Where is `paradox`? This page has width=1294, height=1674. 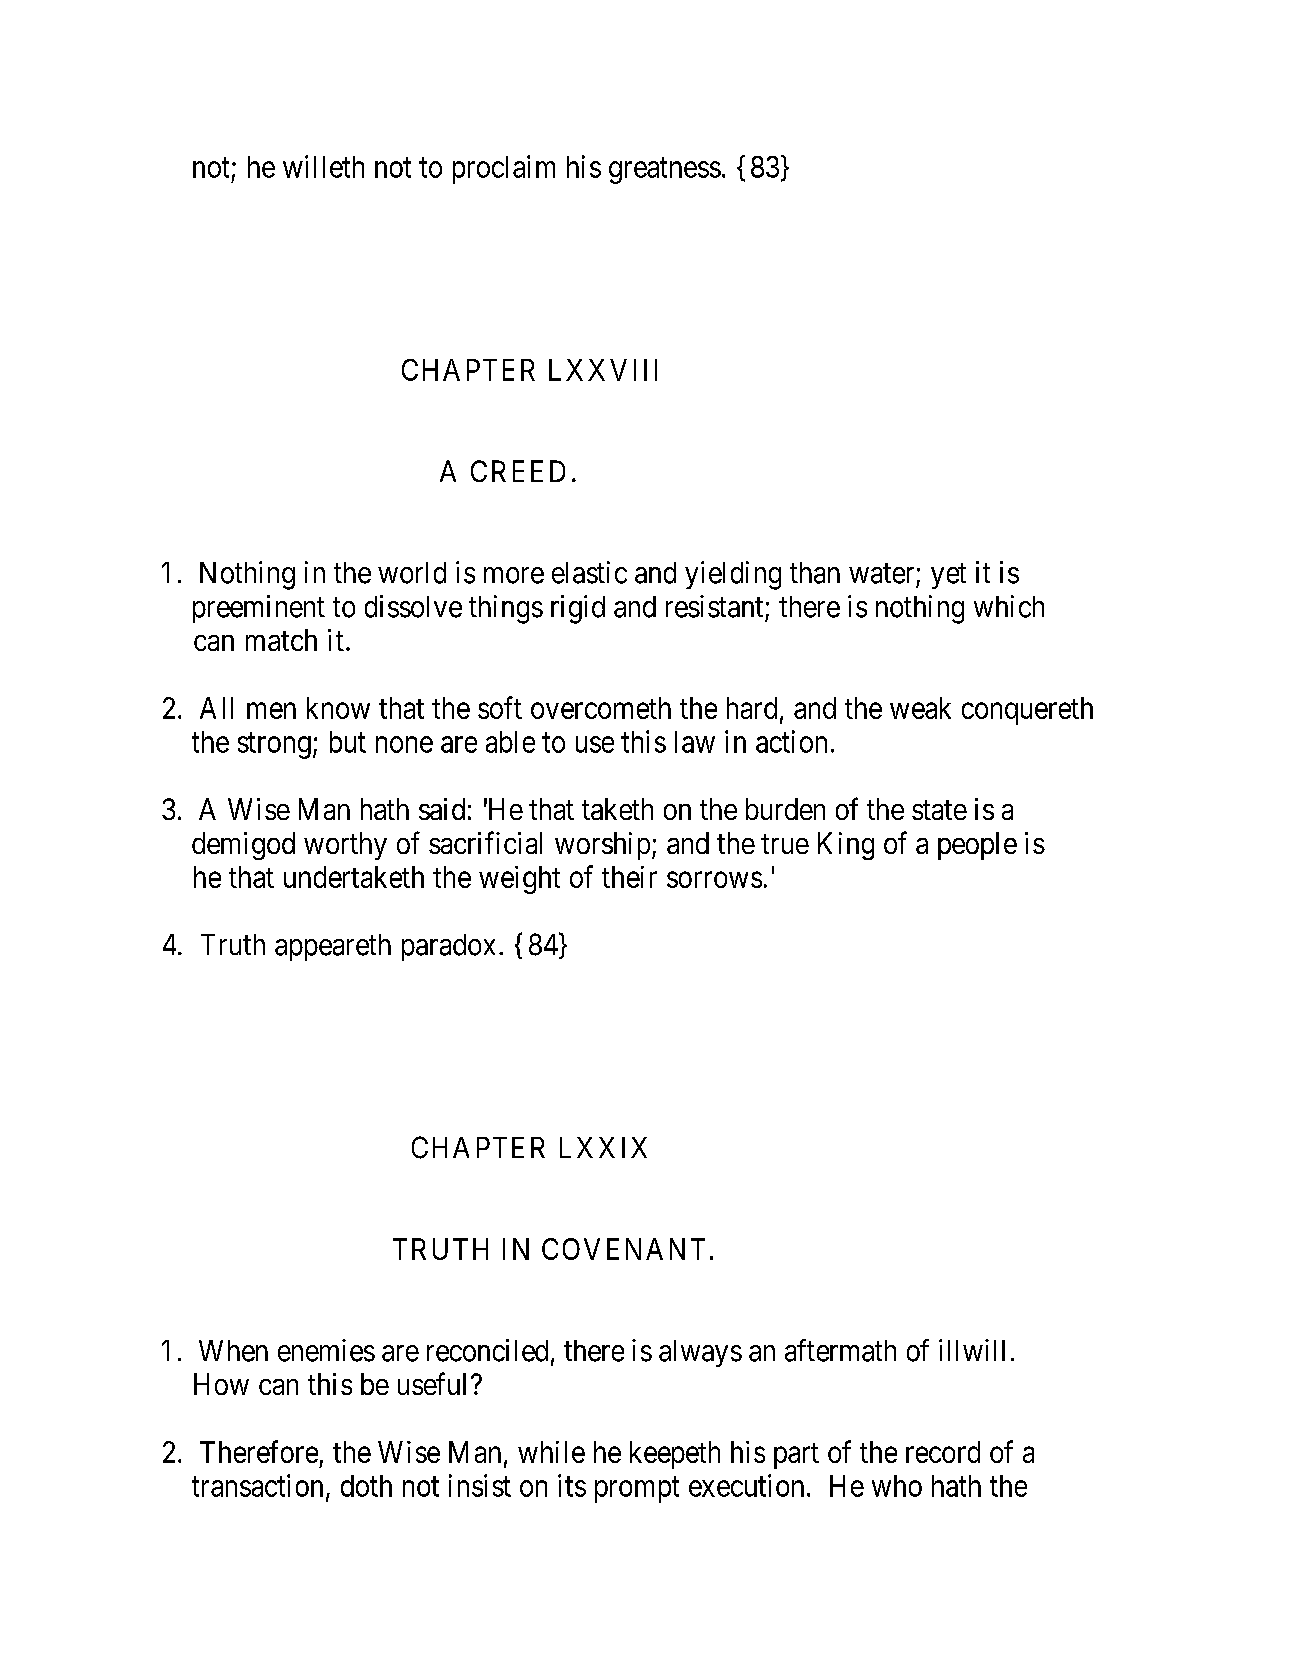 paradox is located at coordinates (448, 947).
